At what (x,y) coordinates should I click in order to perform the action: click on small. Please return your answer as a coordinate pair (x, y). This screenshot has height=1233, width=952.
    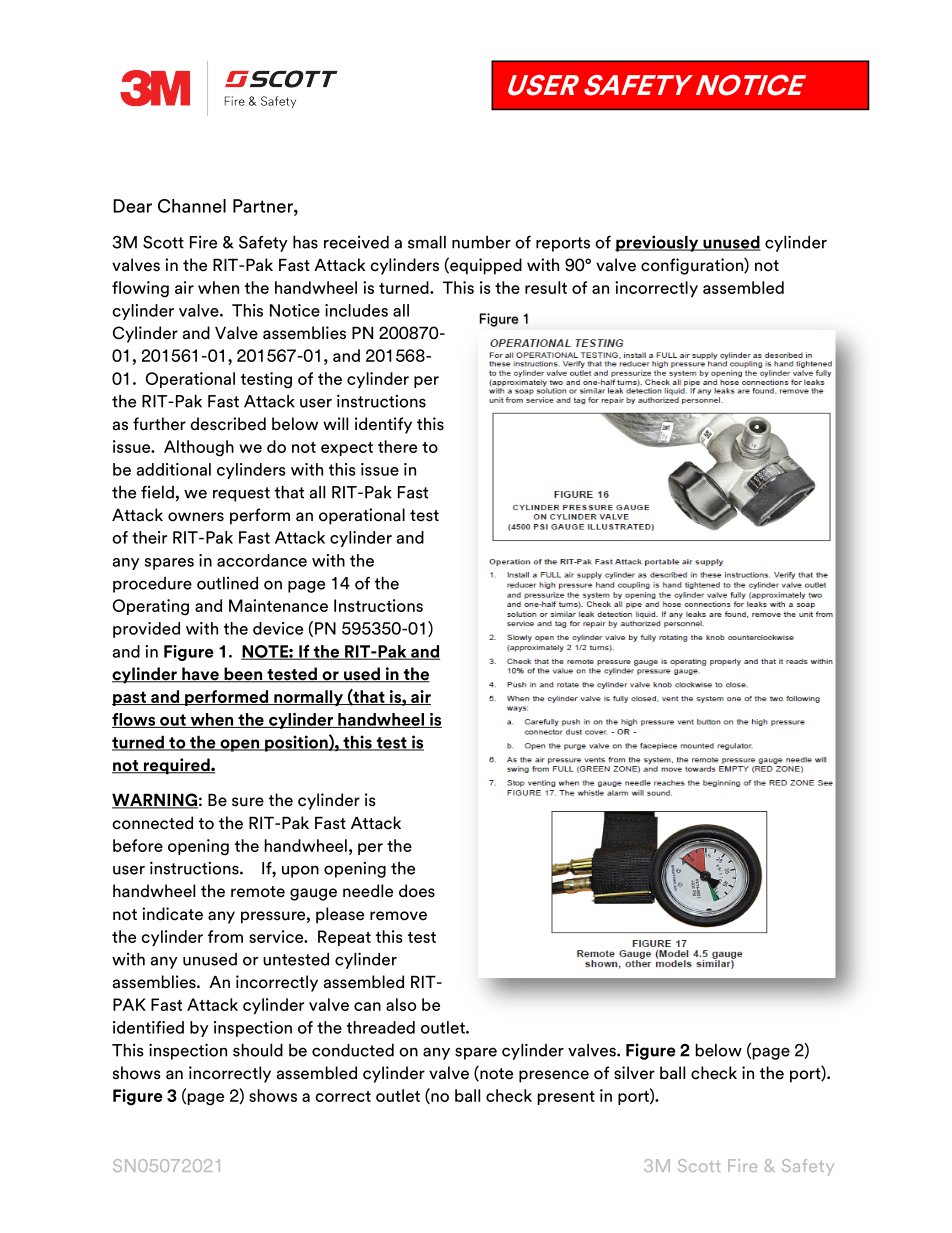
    Looking at the image, I should click on (427, 242).
